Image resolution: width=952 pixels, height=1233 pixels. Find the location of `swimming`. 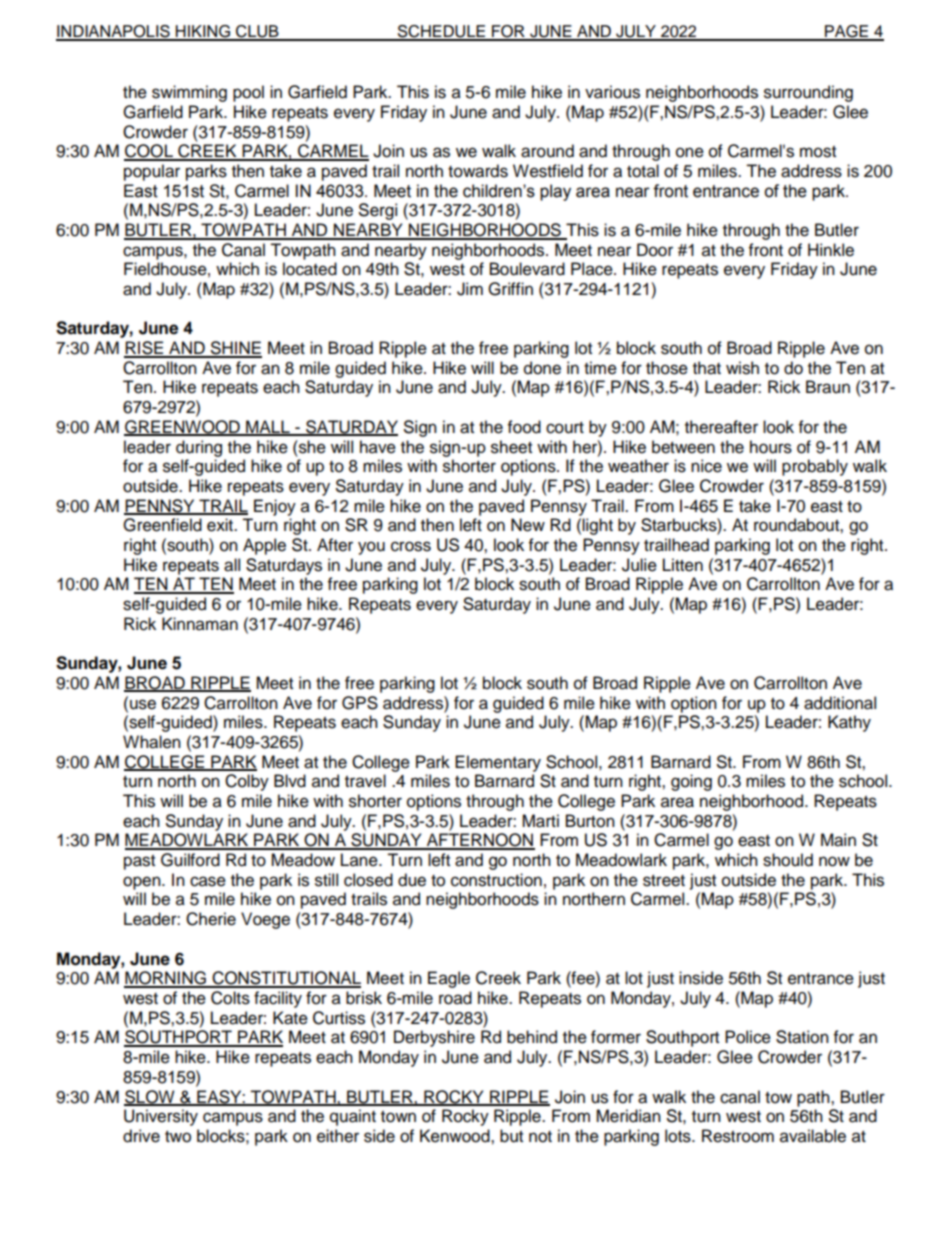

swimming is located at coordinates (189, 93).
